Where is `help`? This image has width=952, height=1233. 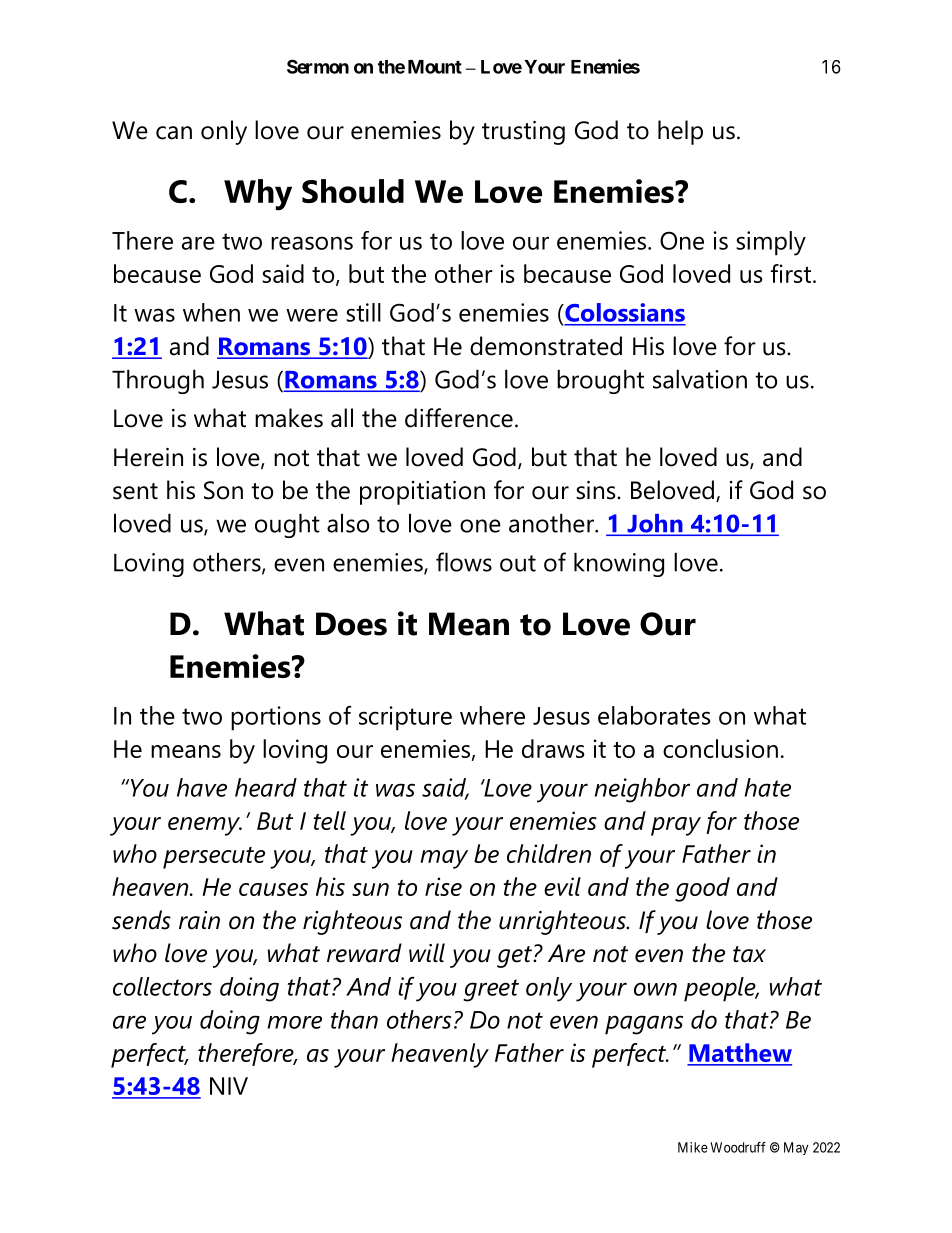 help is located at coordinates (680, 132).
